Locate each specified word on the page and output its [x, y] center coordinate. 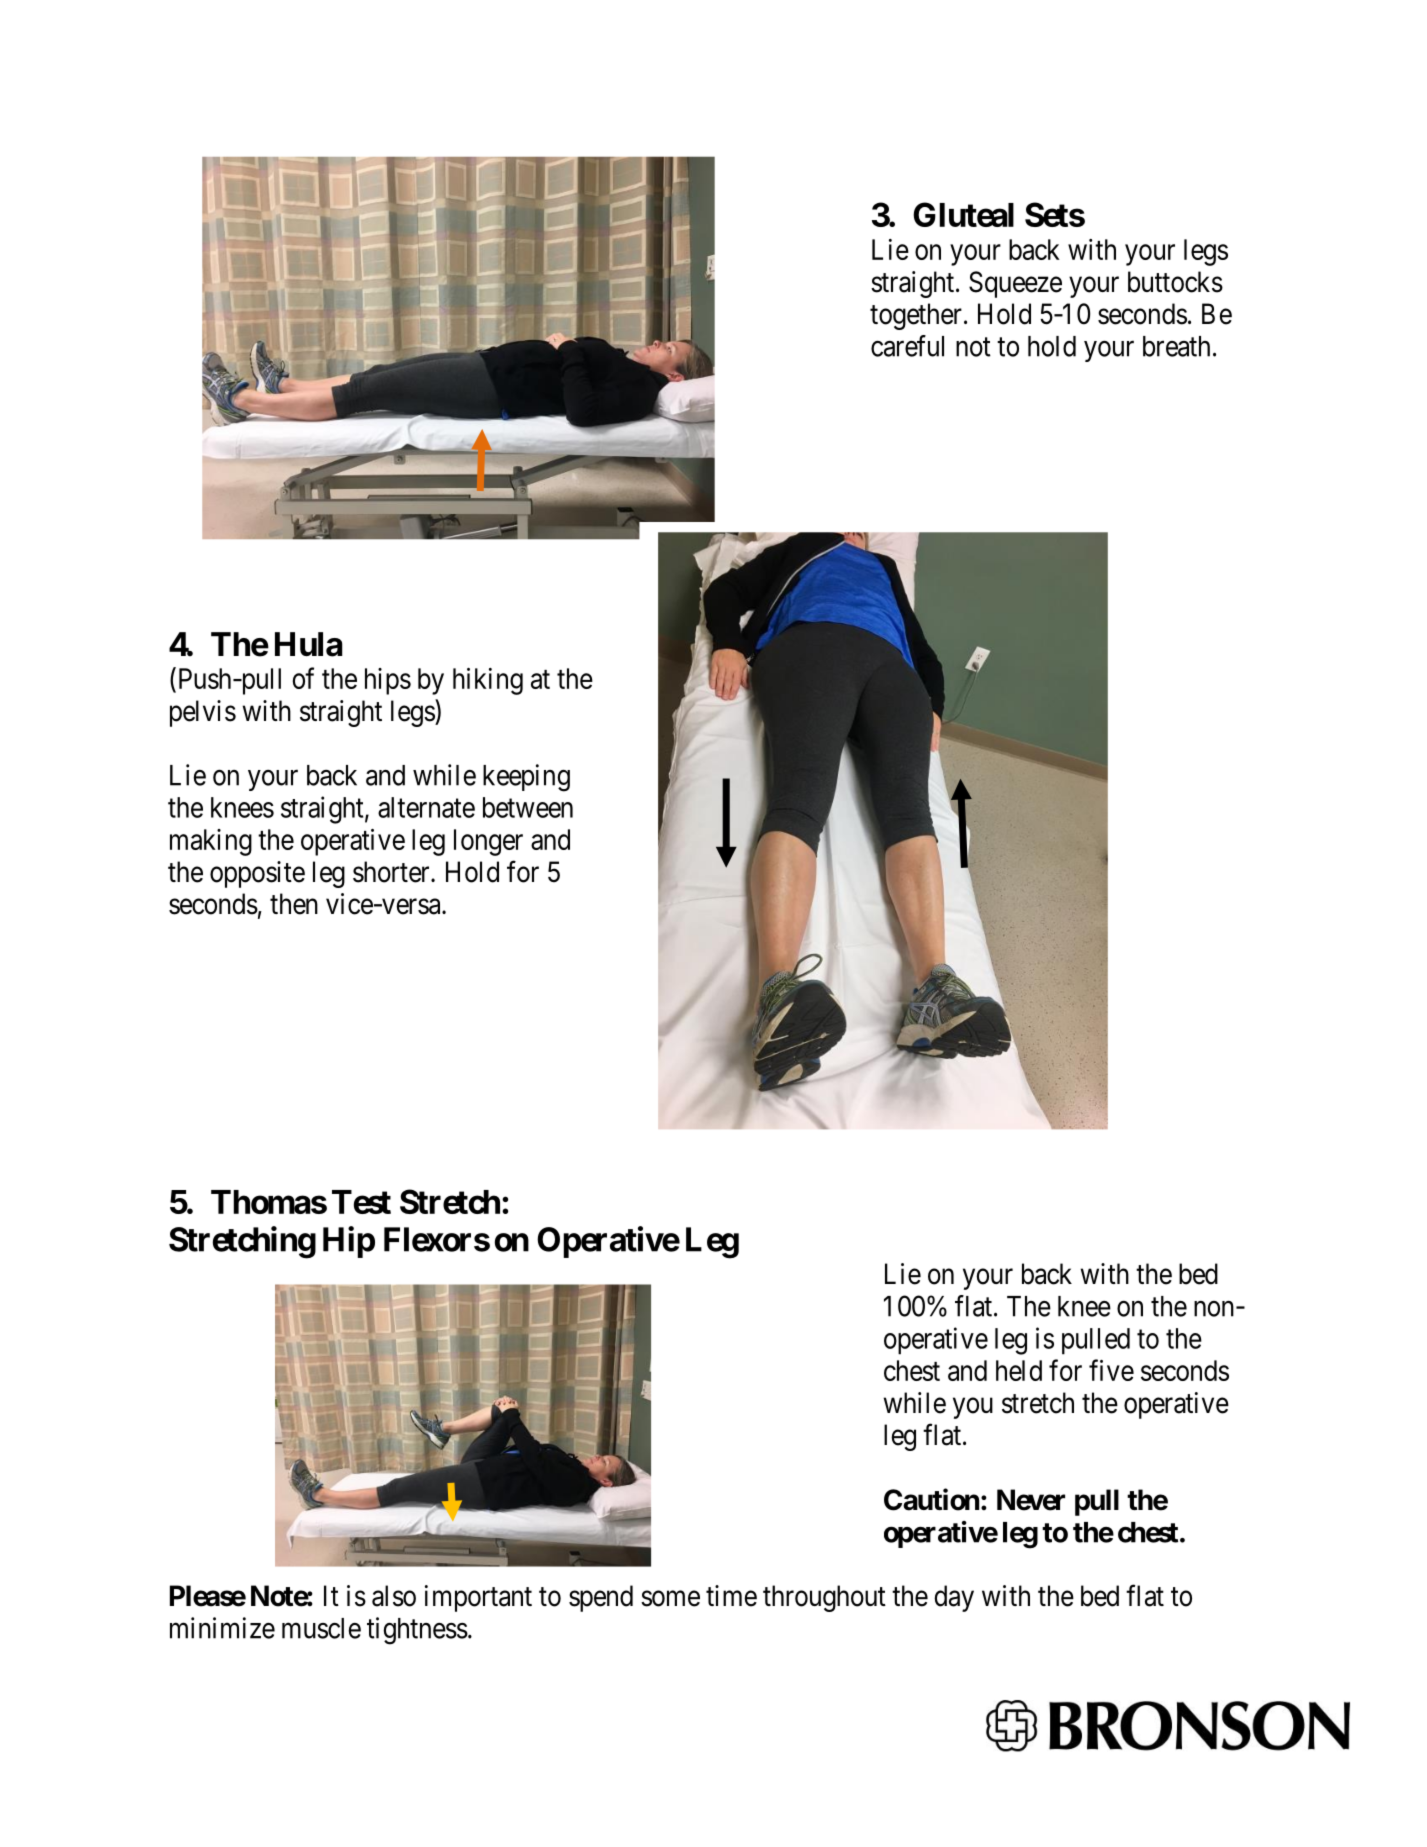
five [1111, 1370]
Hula [309, 644]
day [954, 1598]
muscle [321, 1628]
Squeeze [1015, 284]
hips [388, 681]
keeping [526, 778]
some [670, 1599]
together [916, 316]
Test [361, 1202]
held [1019, 1370]
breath [1176, 346]
